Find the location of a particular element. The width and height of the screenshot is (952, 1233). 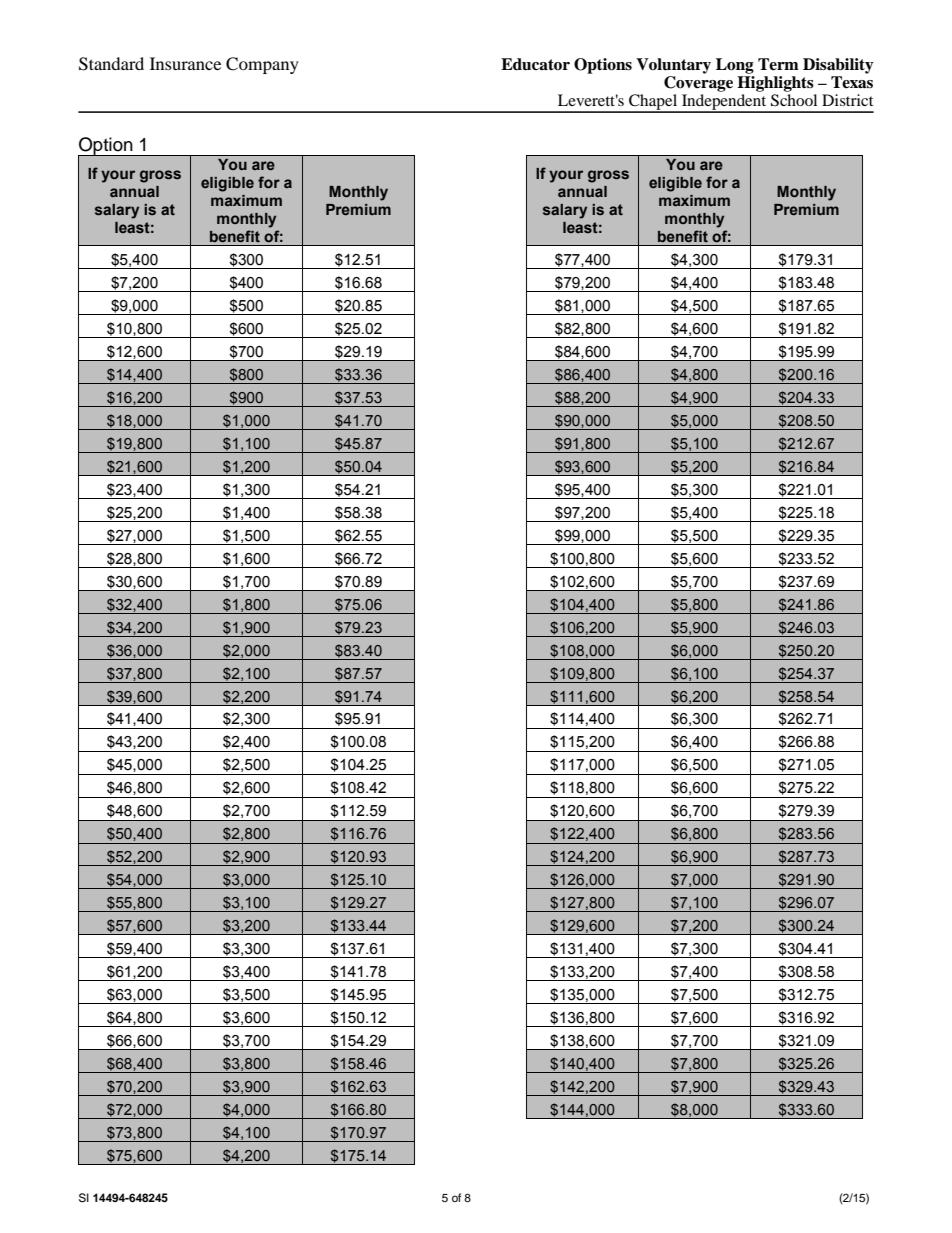

School is located at coordinates (794, 100).
